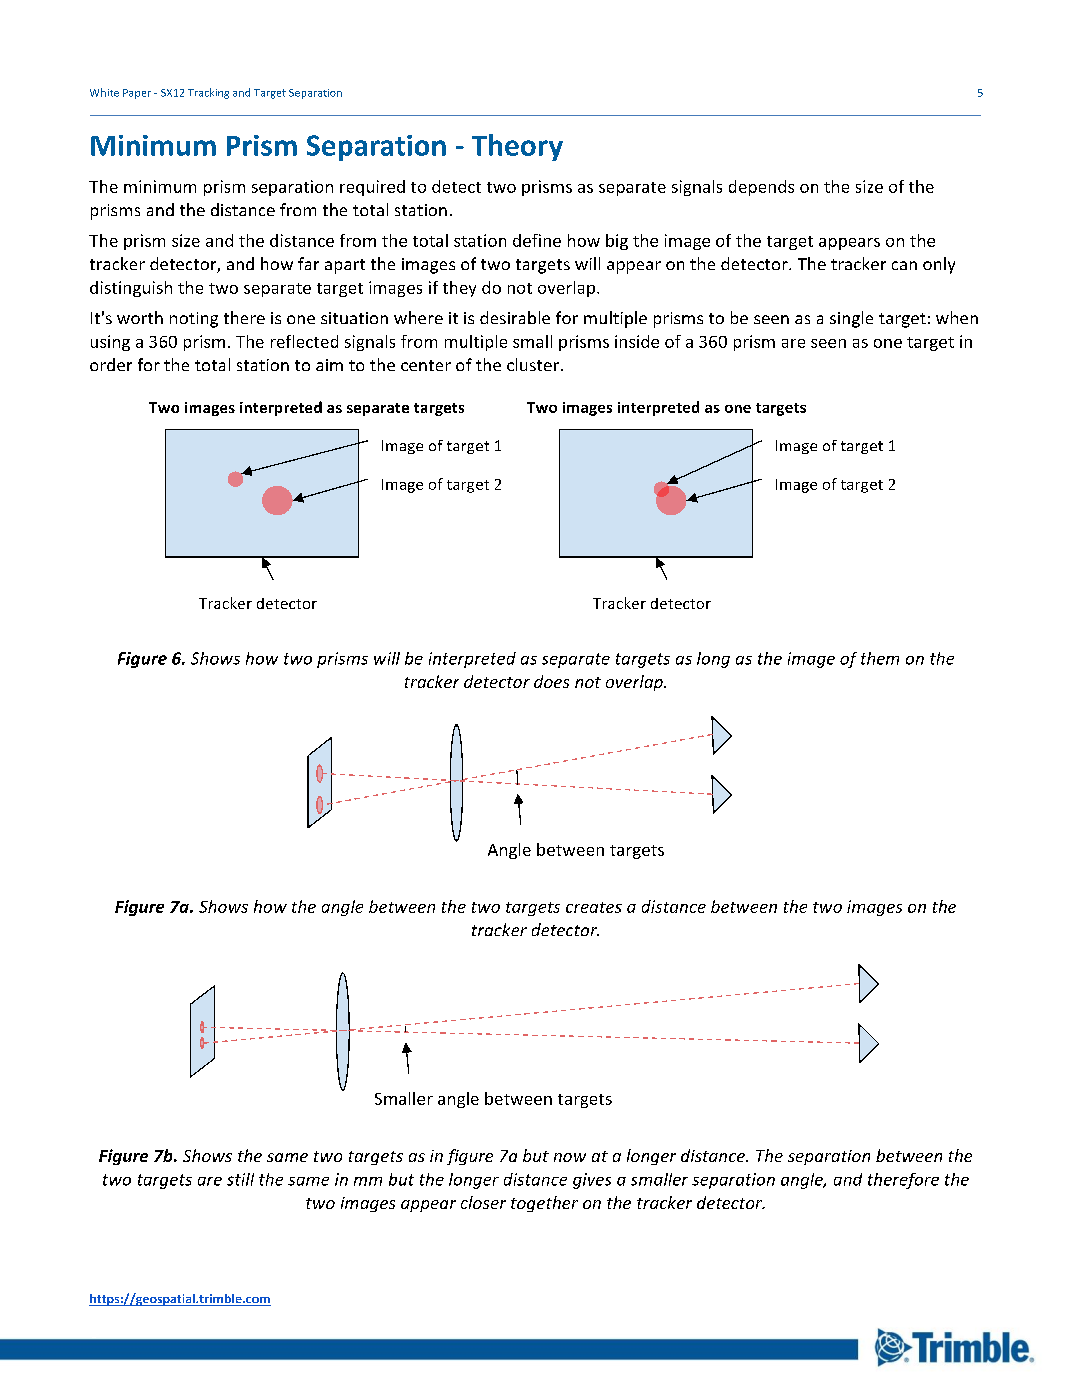 The height and width of the page is (1387, 1072). What do you see at coordinates (761, 188) in the page?
I see `depends` at bounding box center [761, 188].
